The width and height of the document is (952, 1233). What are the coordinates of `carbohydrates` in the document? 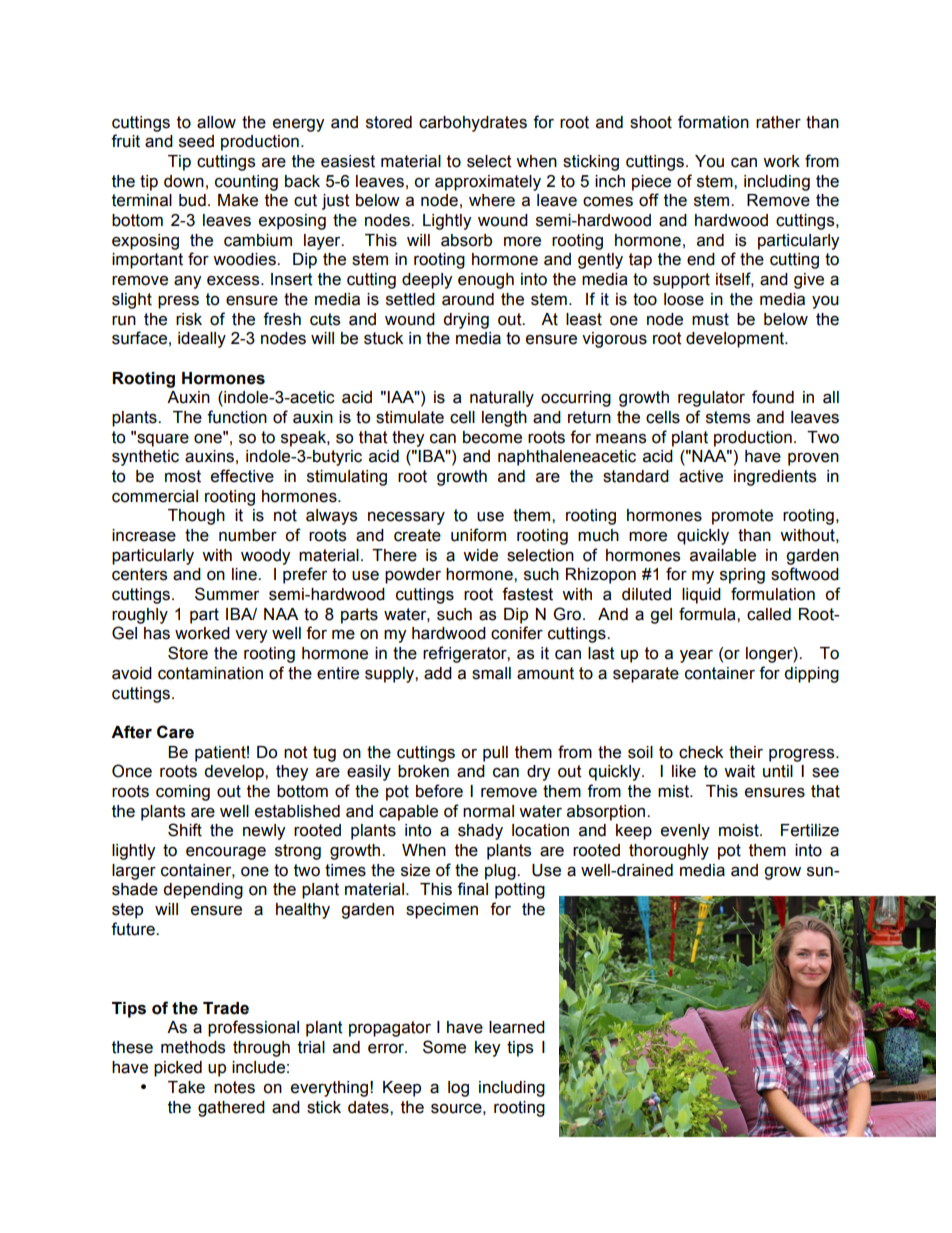 It's located at (473, 124).
